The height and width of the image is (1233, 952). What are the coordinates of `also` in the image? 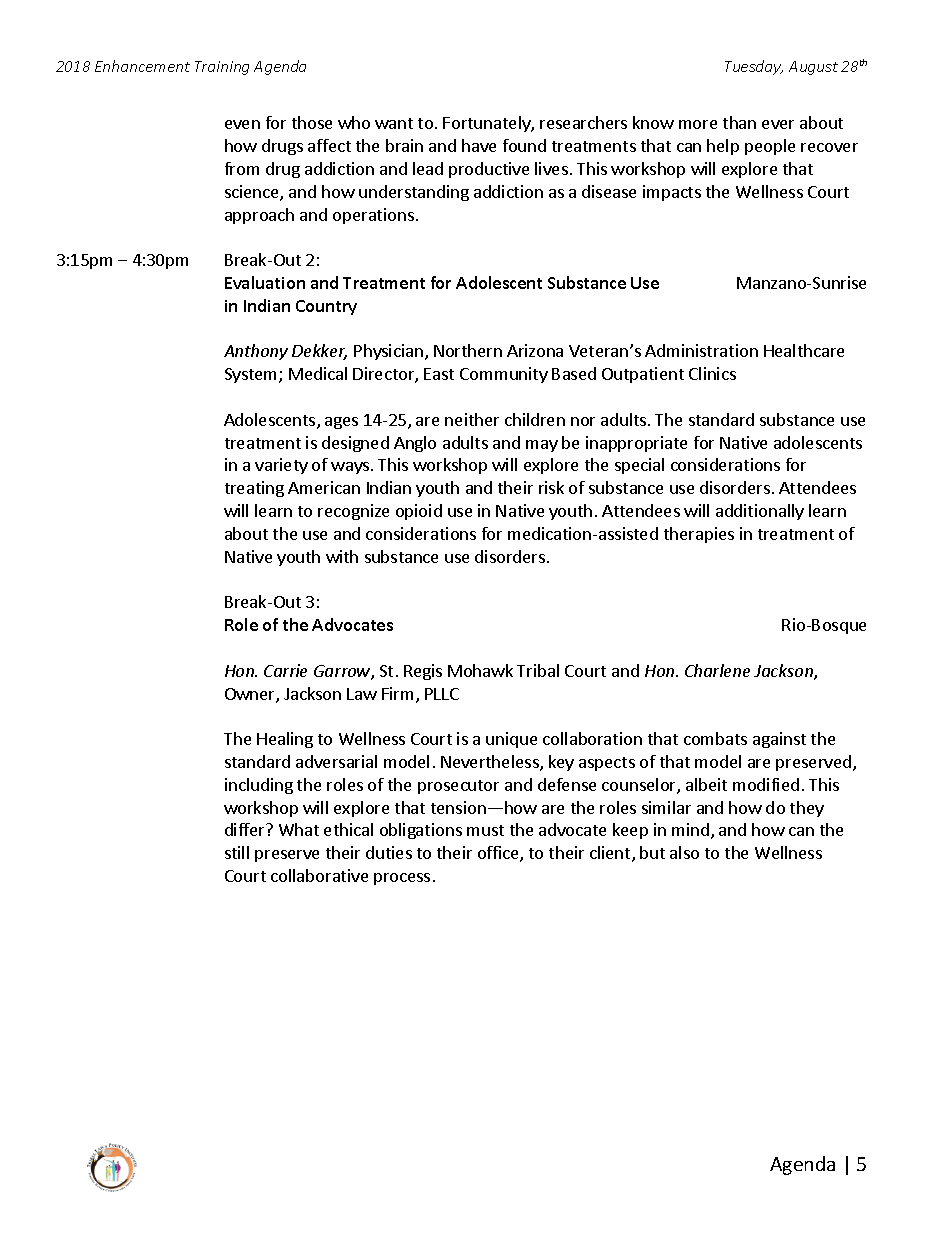 It's located at (684, 852).
